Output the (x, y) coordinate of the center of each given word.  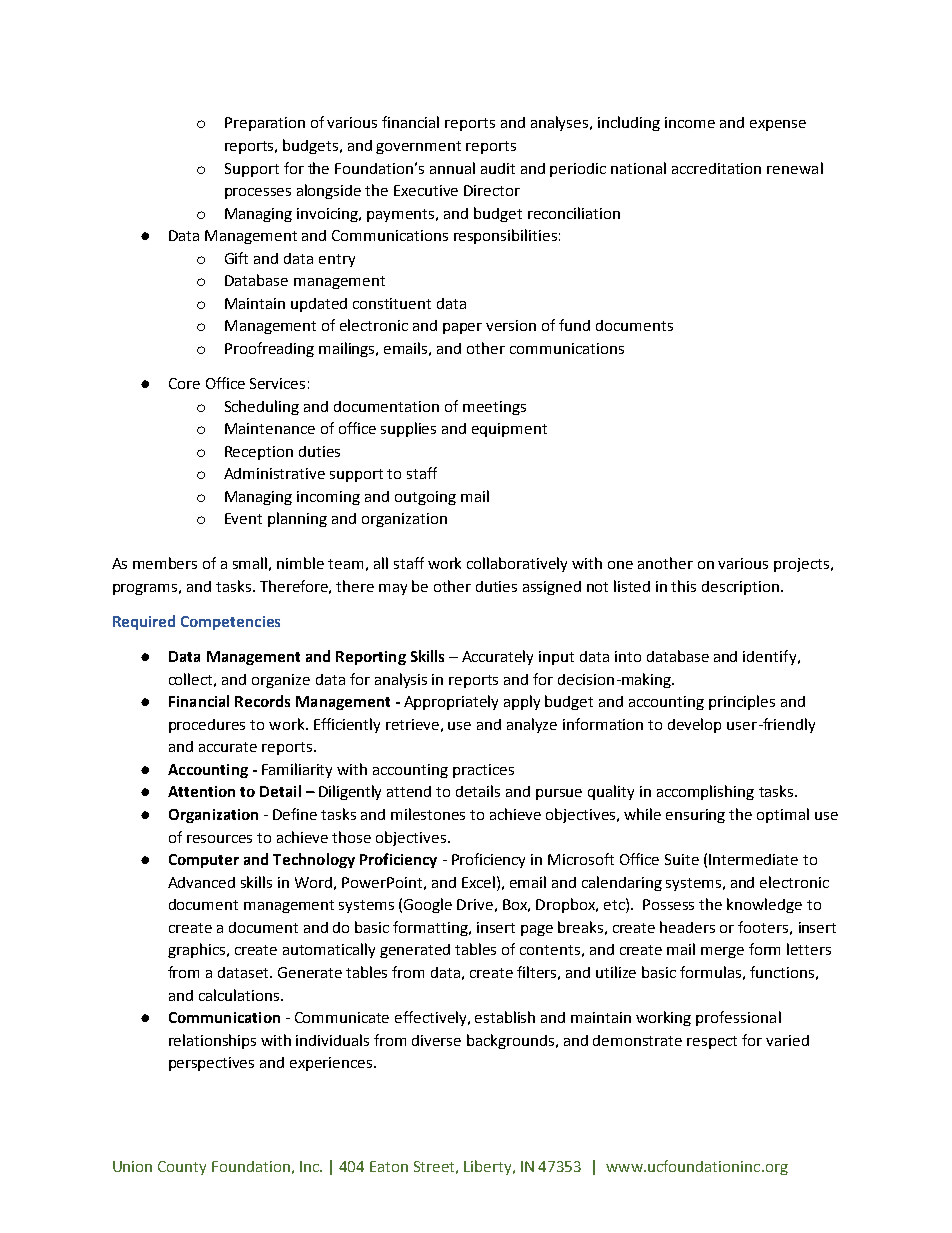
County (182, 1168)
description (740, 588)
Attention (201, 791)
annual (452, 168)
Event (243, 518)
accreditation (716, 168)
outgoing (425, 498)
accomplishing (705, 792)
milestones (428, 814)
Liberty (489, 1167)
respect (712, 1042)
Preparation (265, 124)
